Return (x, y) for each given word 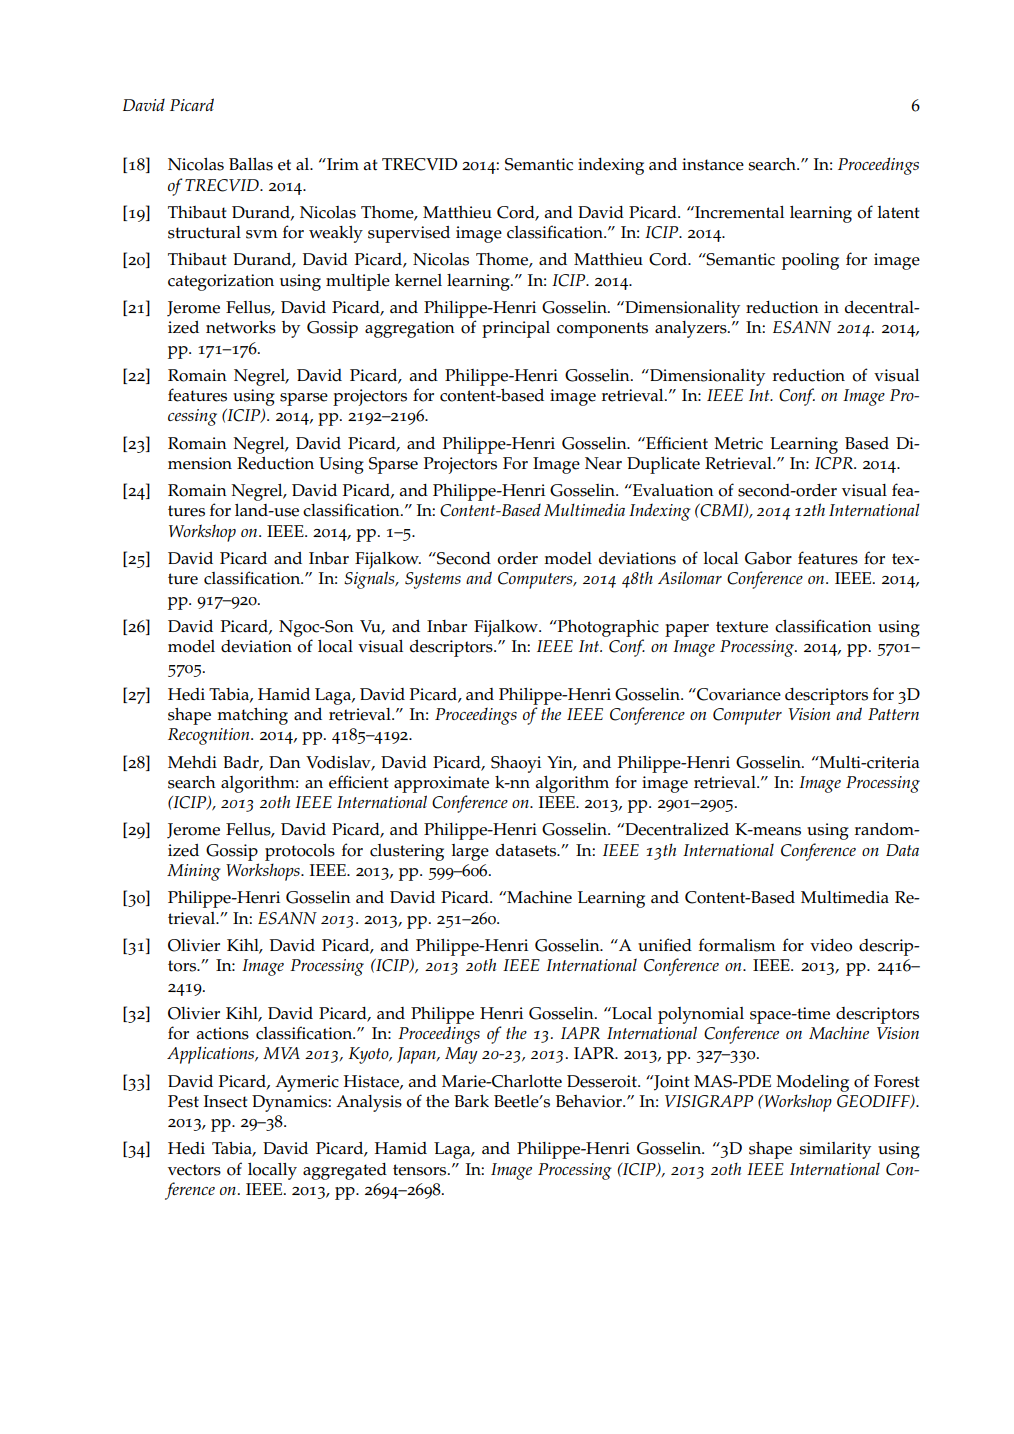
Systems (433, 580)
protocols (300, 852)
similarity (835, 1150)
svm (262, 234)
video (831, 945)
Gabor (768, 558)
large (470, 852)
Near (603, 463)
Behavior (590, 1101)
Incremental (738, 212)
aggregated (345, 1171)
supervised (409, 234)
